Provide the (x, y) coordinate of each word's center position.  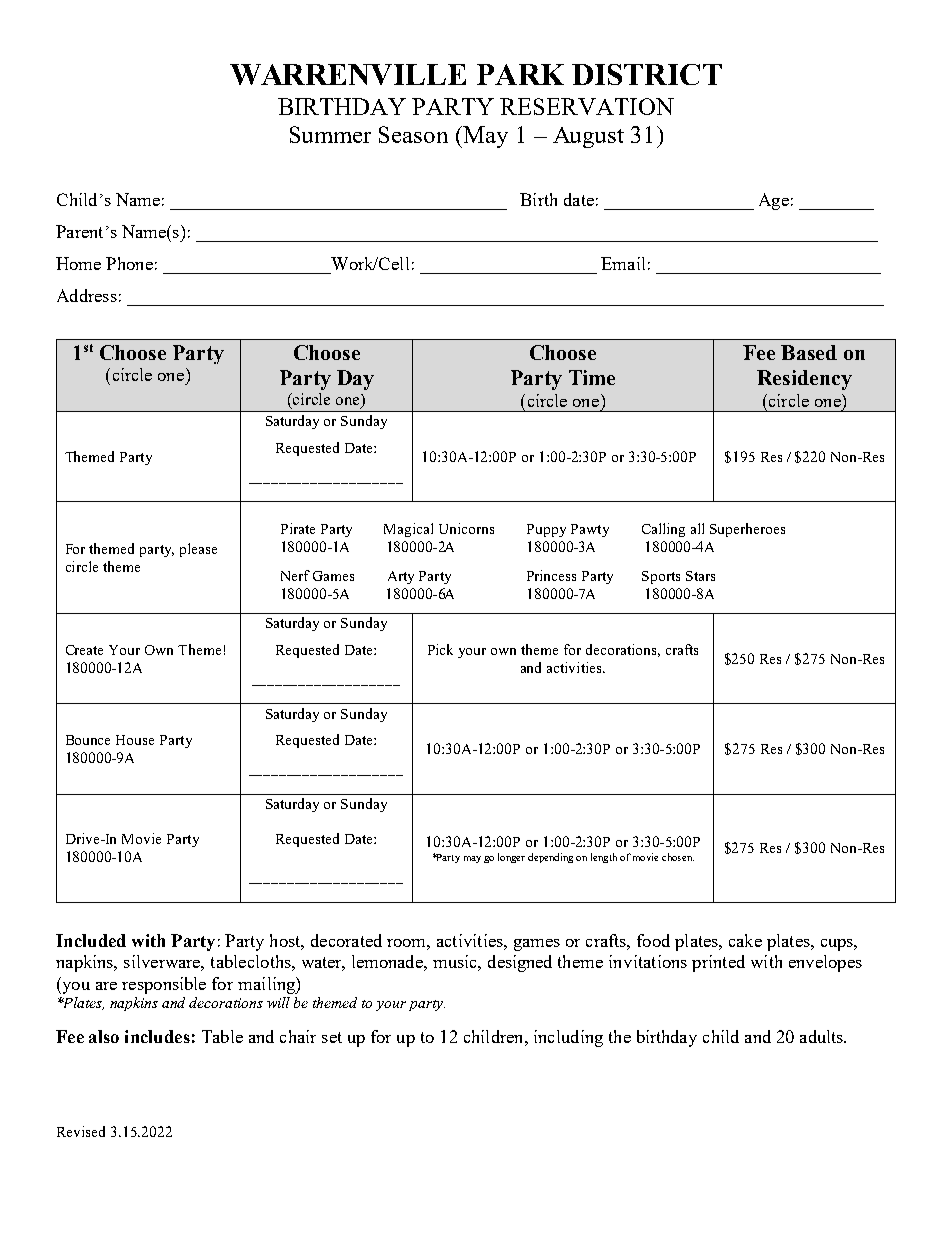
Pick (440, 649)
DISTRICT (647, 74)
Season (413, 134)
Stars (700, 576)
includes (157, 1036)
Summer (330, 134)
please (198, 550)
